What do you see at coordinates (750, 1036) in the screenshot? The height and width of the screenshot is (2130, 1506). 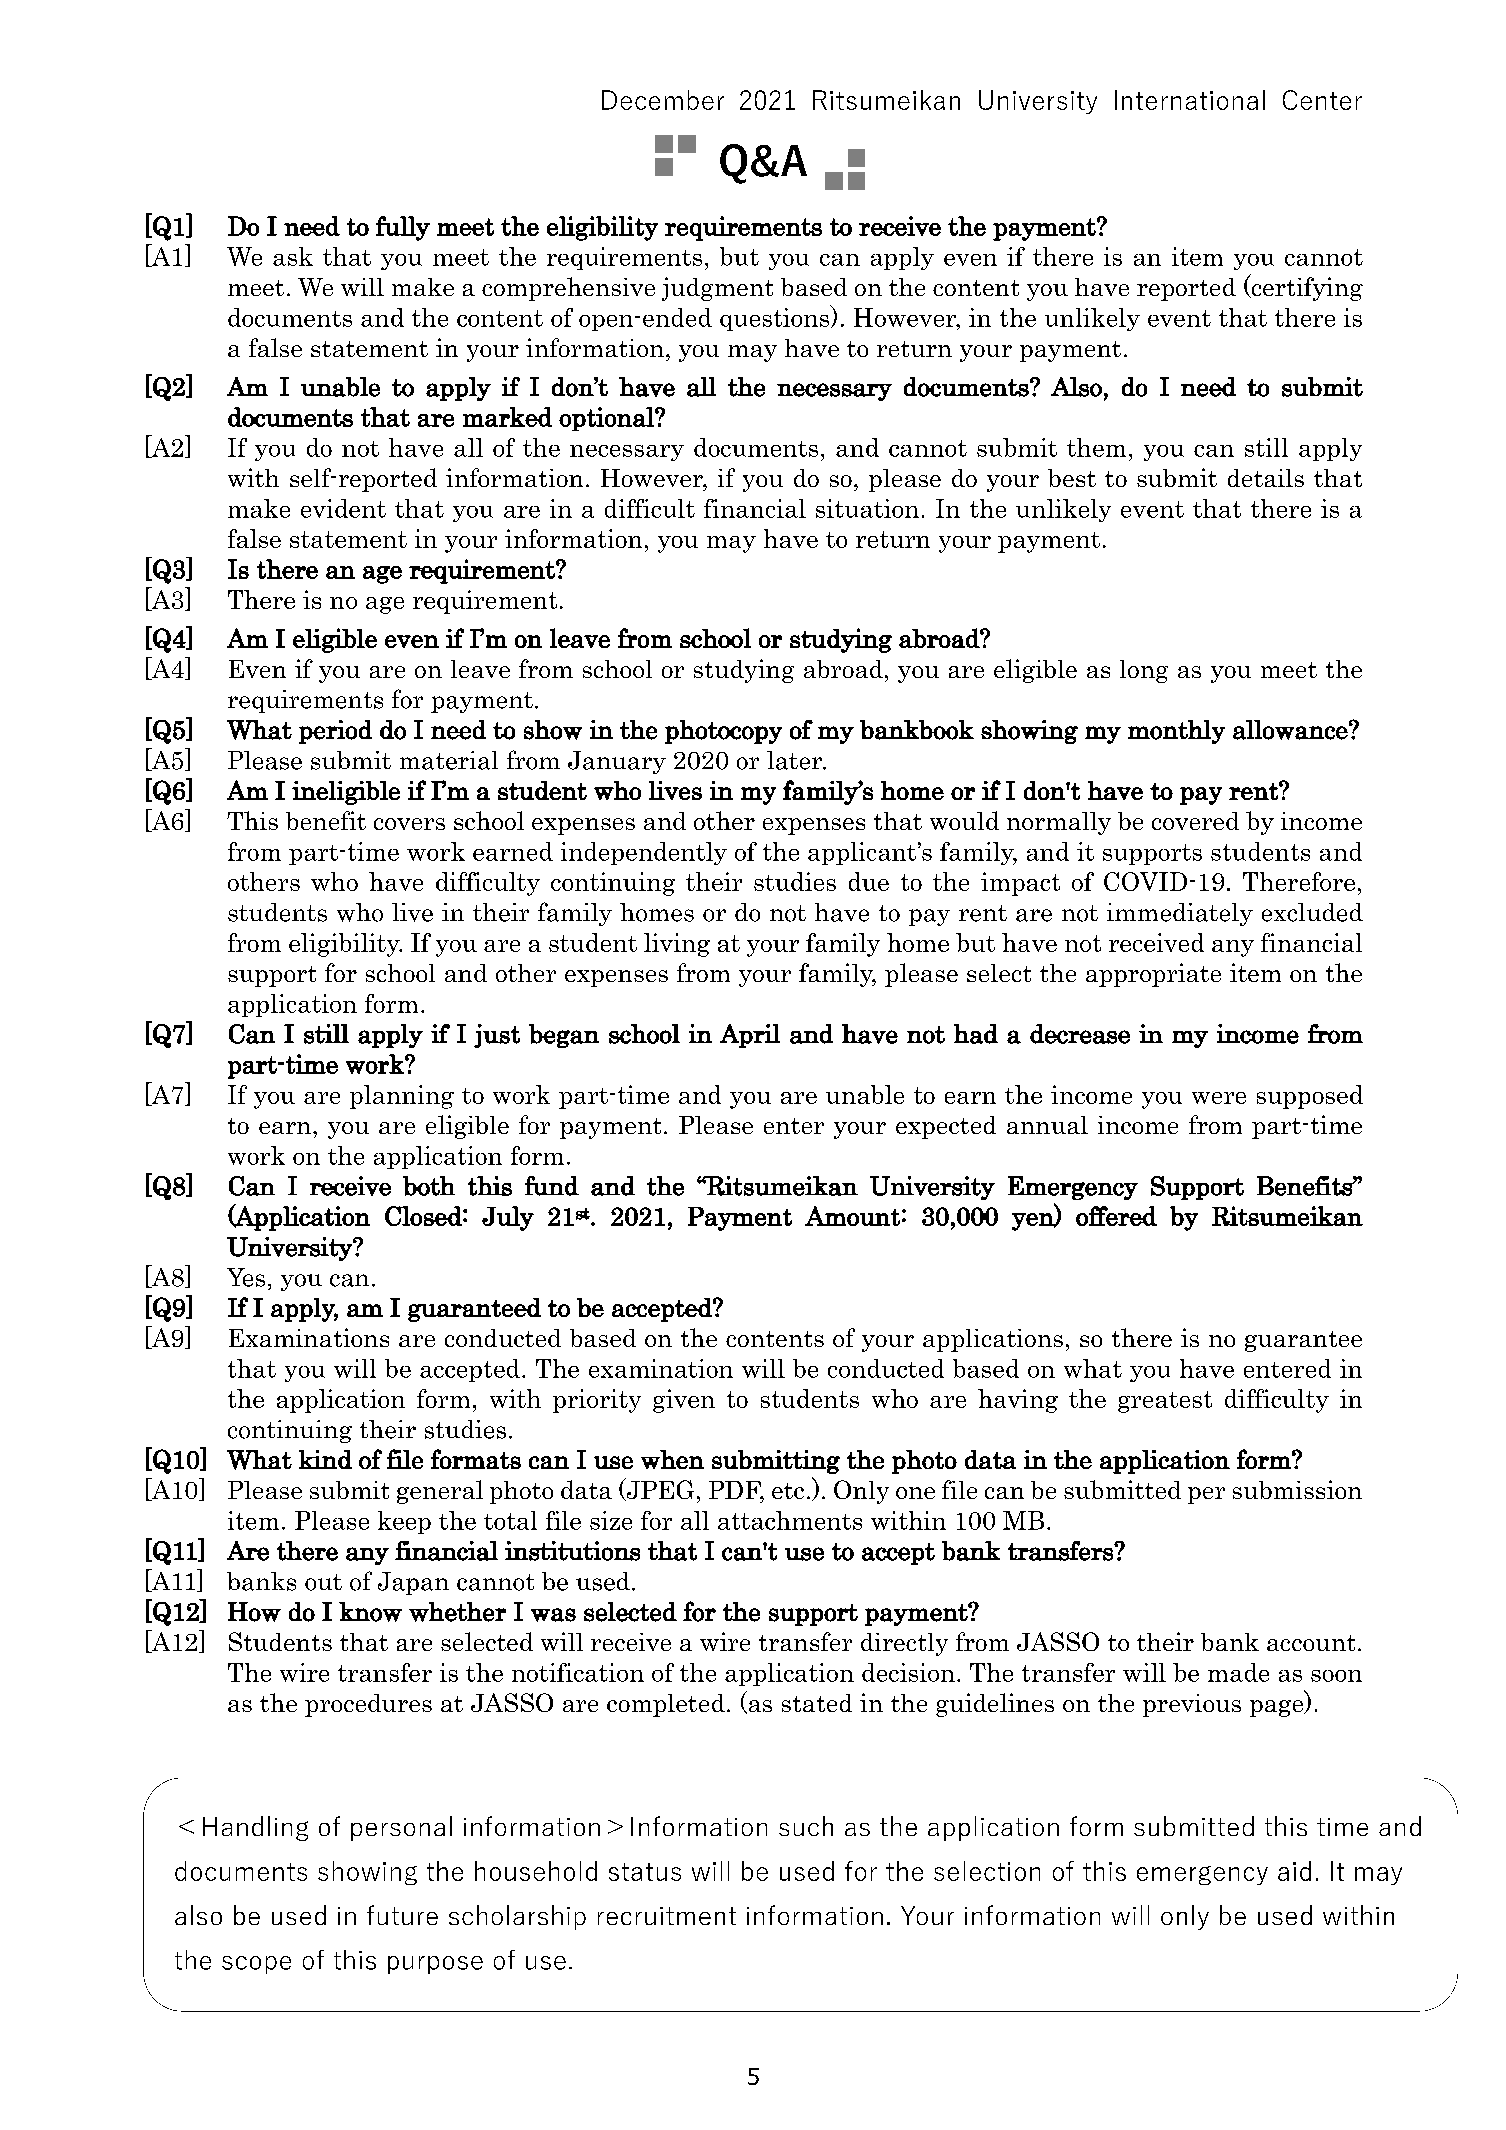 I see `April` at bounding box center [750, 1036].
